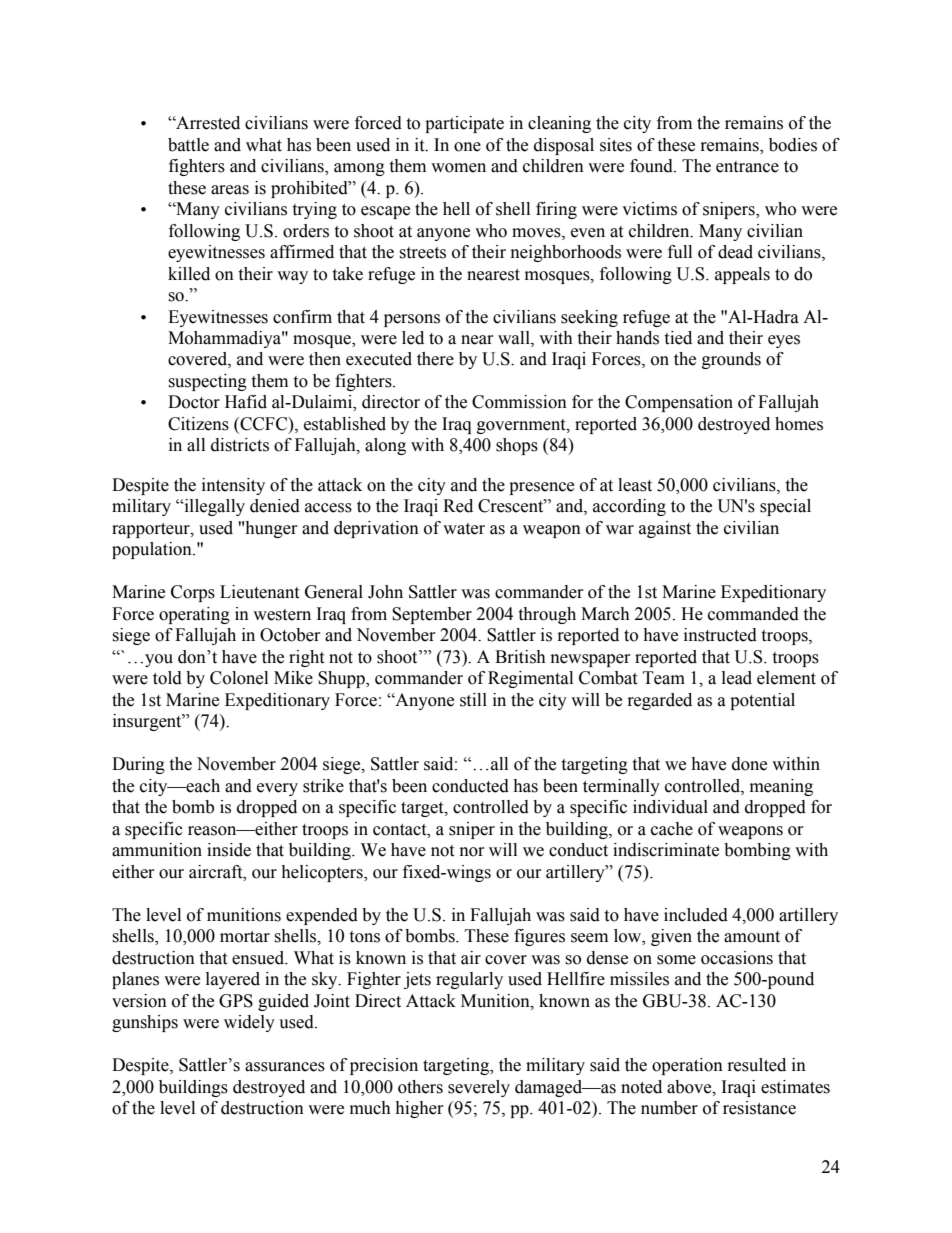 This page has width=952, height=1233. Describe the element at coordinates (229, 850) in the page. I see `inside` at that location.
